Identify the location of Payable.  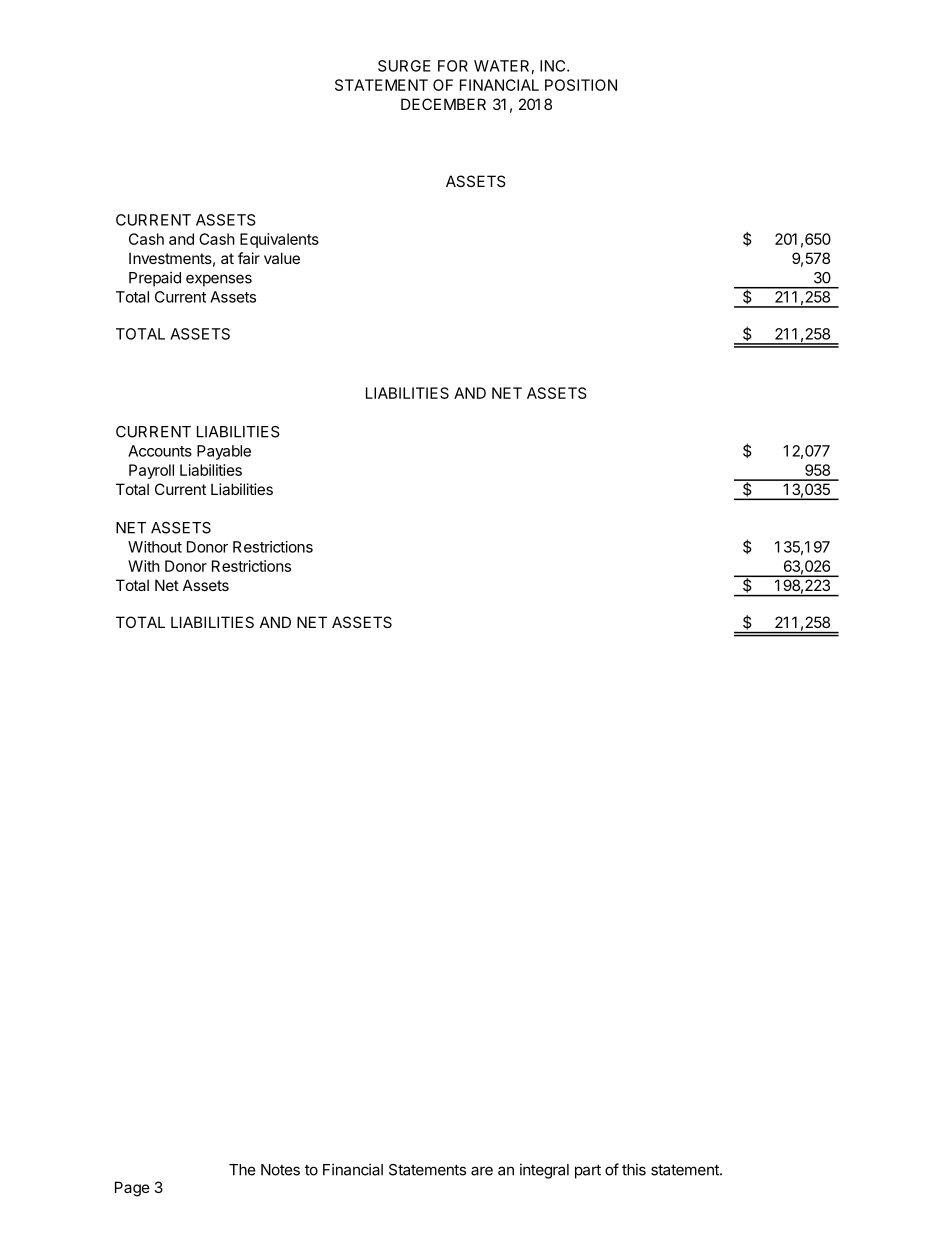
(224, 452).
